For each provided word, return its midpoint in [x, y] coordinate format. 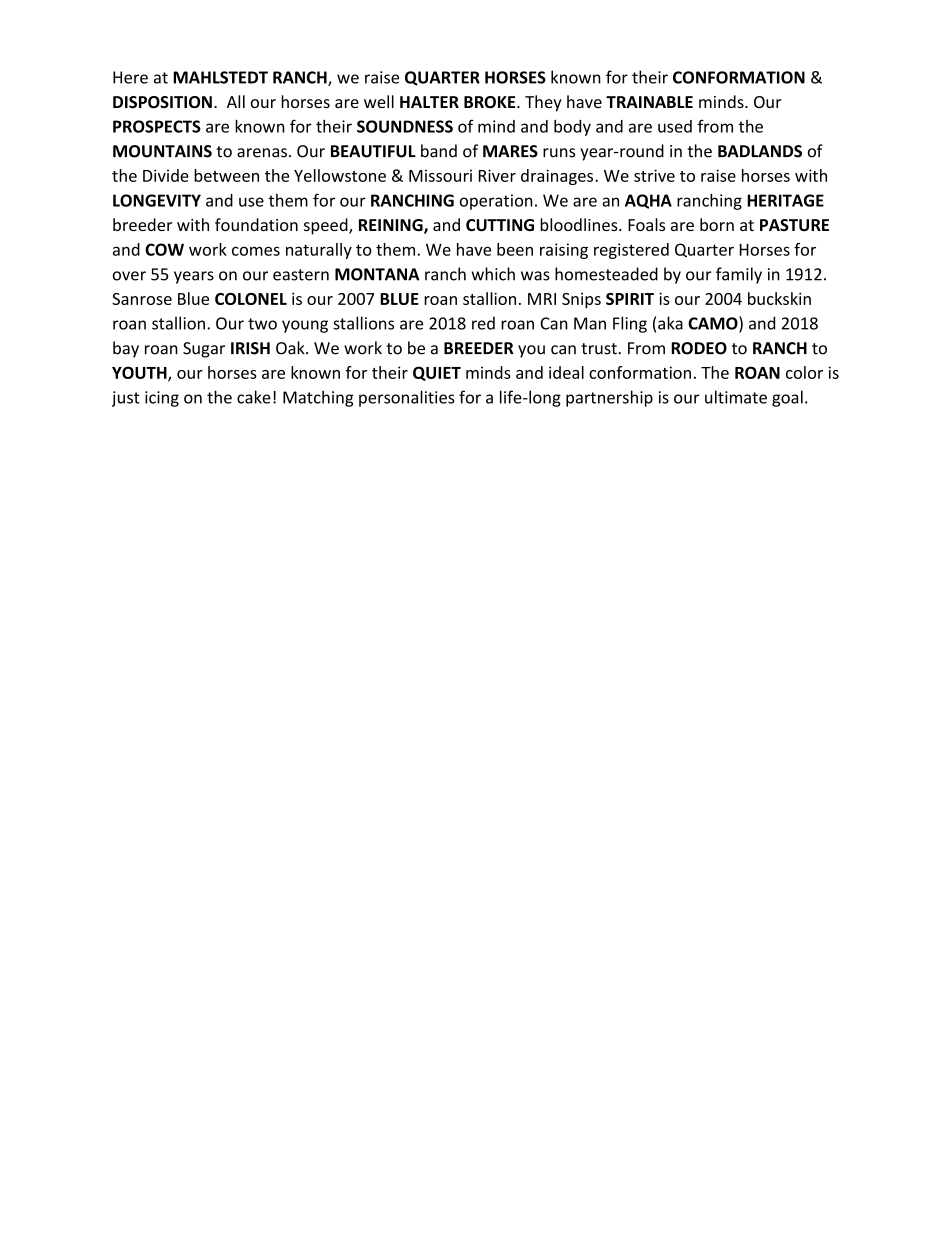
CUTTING [500, 225]
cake [254, 397]
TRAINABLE [649, 102]
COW [164, 249]
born [717, 224]
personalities [407, 398]
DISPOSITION [162, 102]
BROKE [491, 102]
